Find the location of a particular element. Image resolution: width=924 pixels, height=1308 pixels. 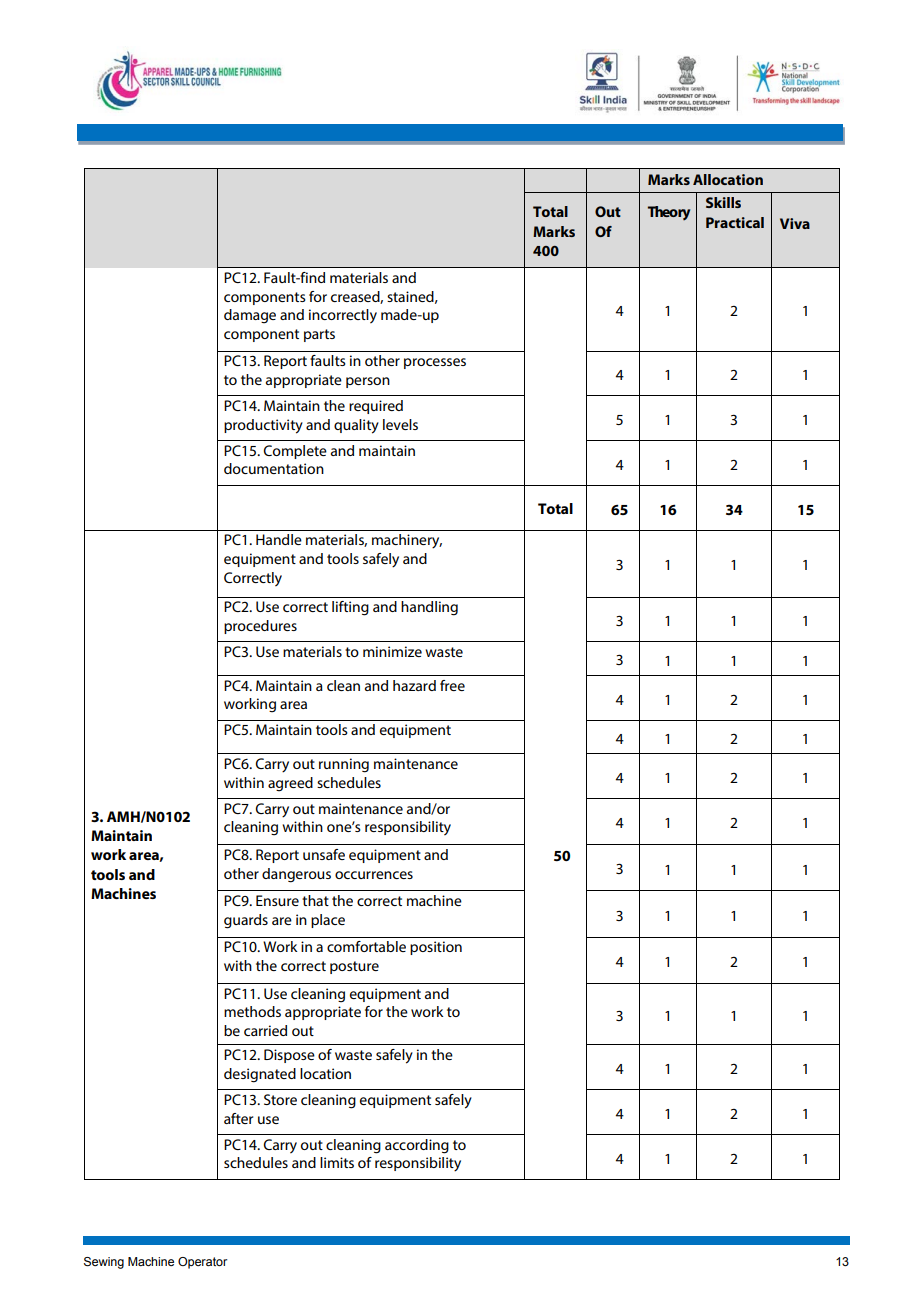

Practical is located at coordinates (735, 222).
